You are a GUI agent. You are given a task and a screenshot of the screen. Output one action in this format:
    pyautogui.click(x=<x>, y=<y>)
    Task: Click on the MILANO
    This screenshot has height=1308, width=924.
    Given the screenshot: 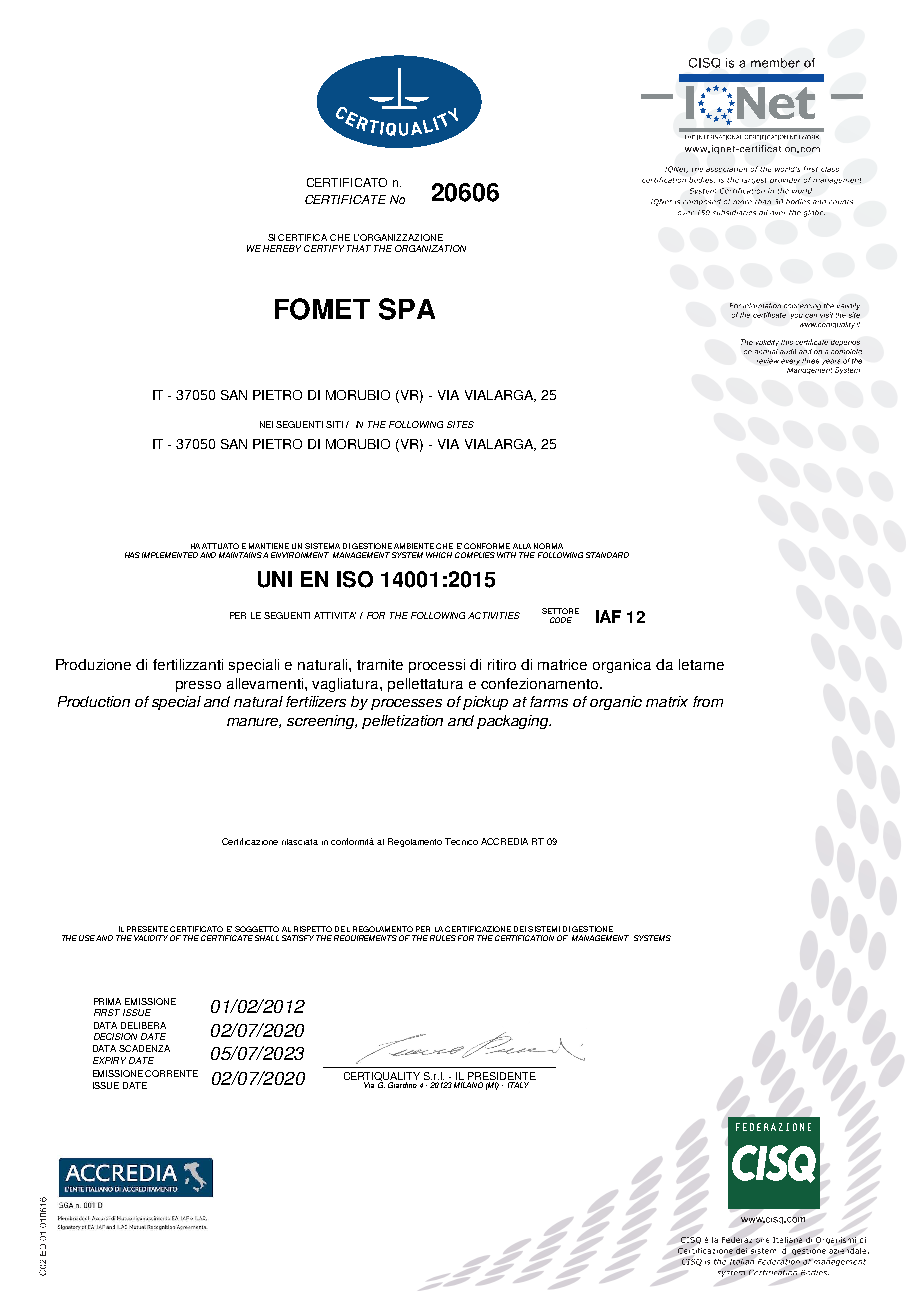 What is the action you would take?
    pyautogui.click(x=468, y=1085)
